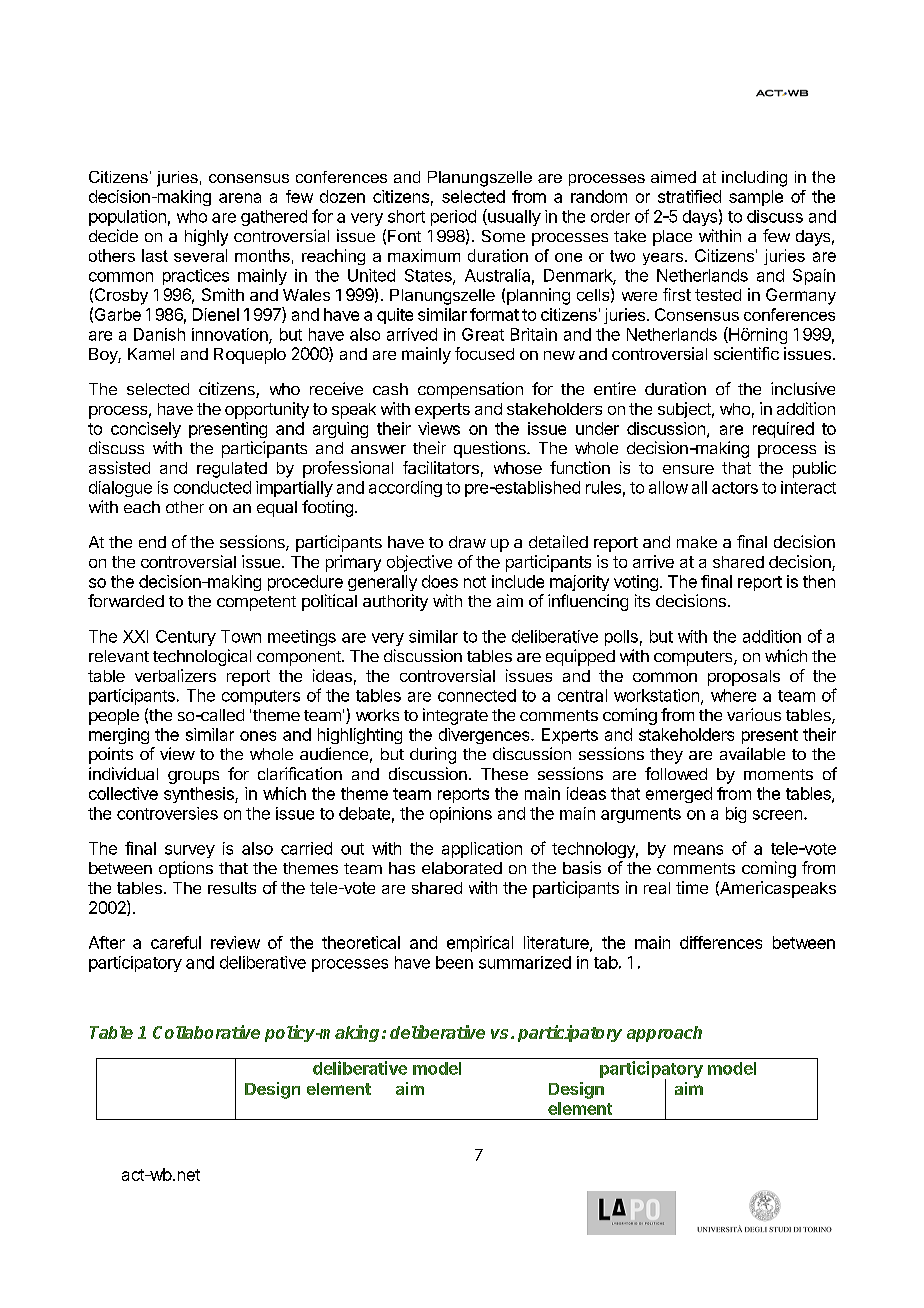 The image size is (924, 1308). Describe the element at coordinates (642, 600) in the image. I see `its` at that location.
